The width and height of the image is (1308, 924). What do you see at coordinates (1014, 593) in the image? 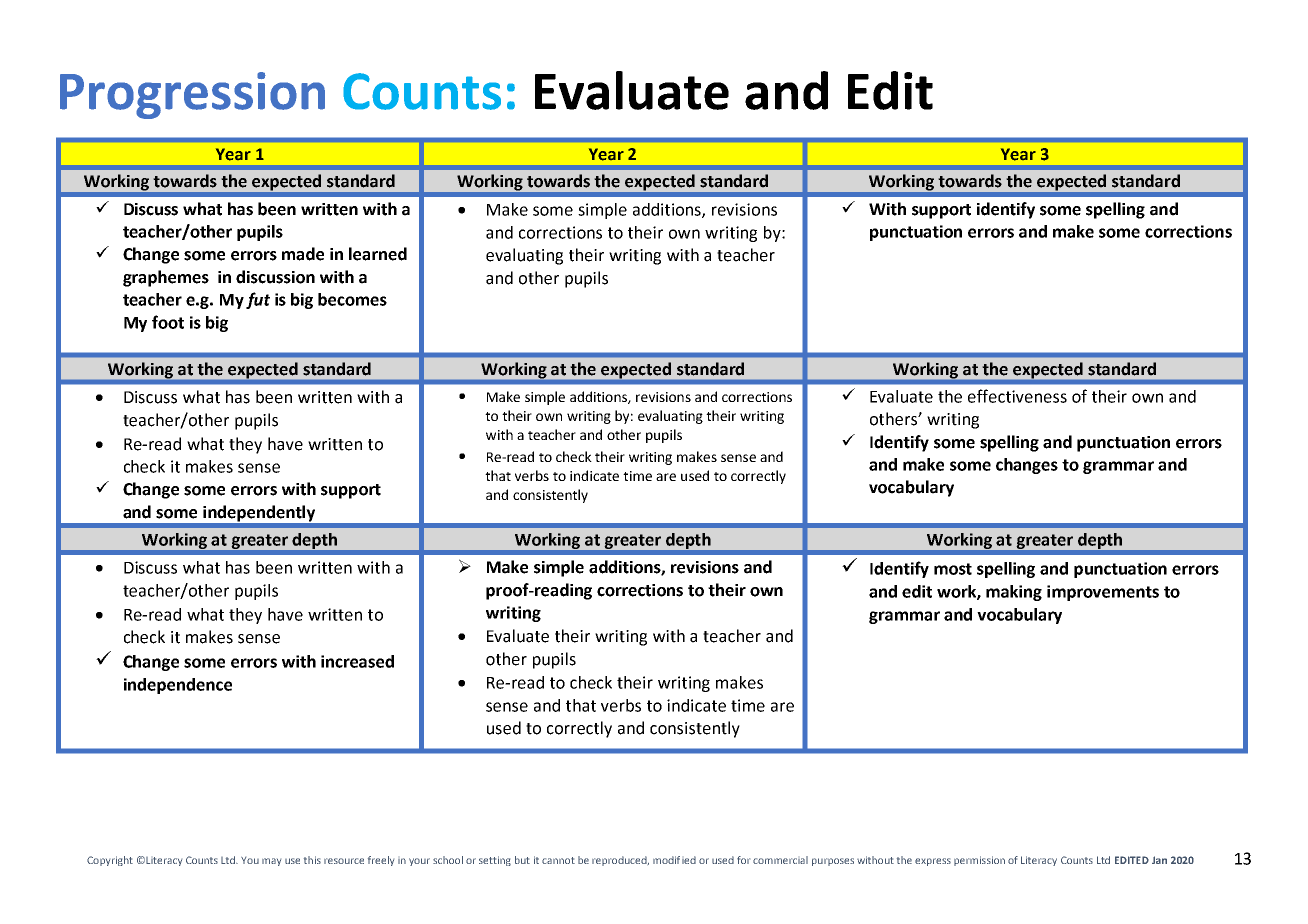
I see `making` at bounding box center [1014, 593].
